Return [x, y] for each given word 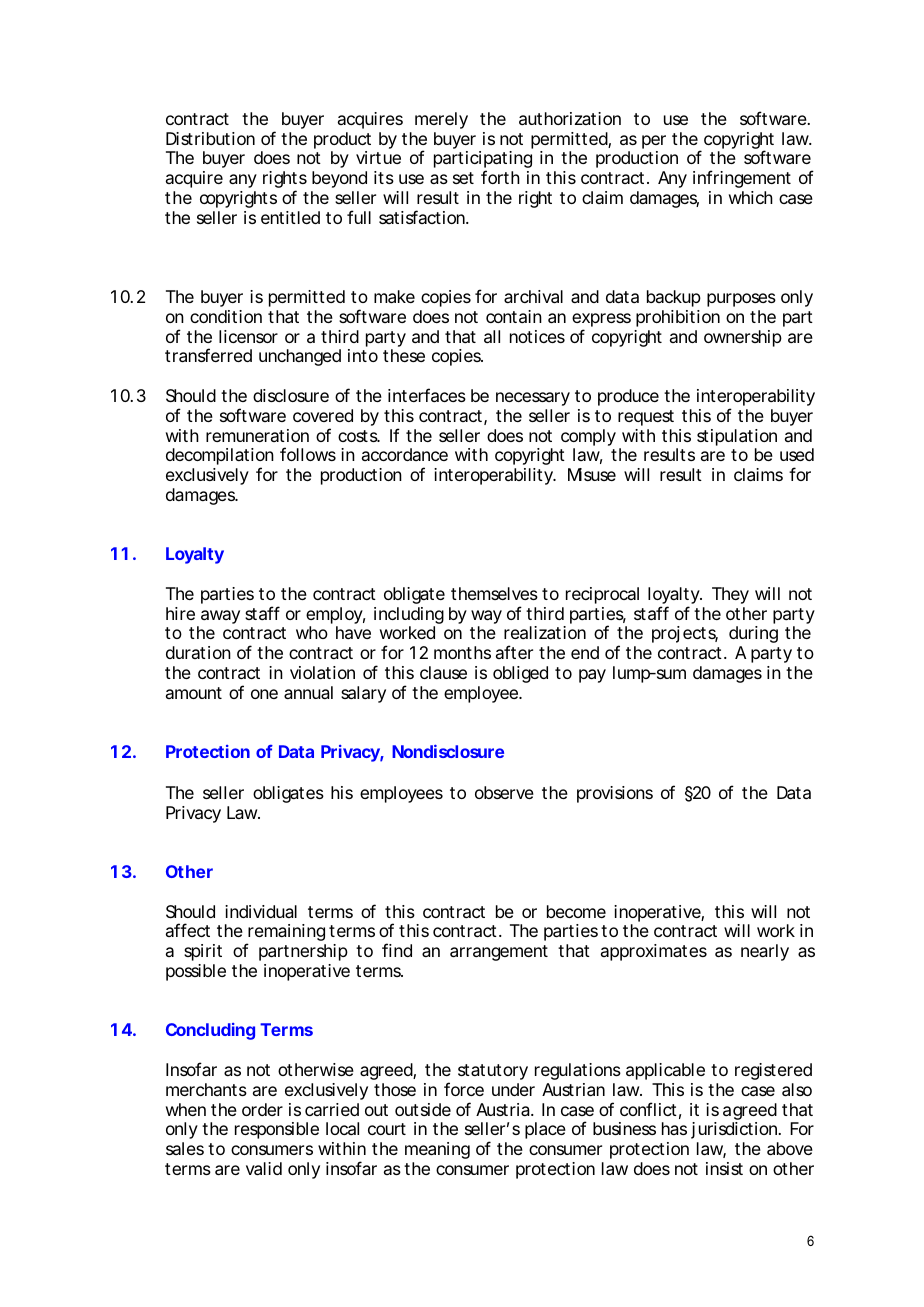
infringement [742, 179]
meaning [437, 1150]
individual [261, 911]
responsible [277, 1130]
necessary [533, 399]
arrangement [499, 953]
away [220, 617]
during [753, 634]
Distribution [210, 138]
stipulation [737, 437]
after [514, 652]
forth [500, 177]
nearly [765, 952]
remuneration [257, 435]
